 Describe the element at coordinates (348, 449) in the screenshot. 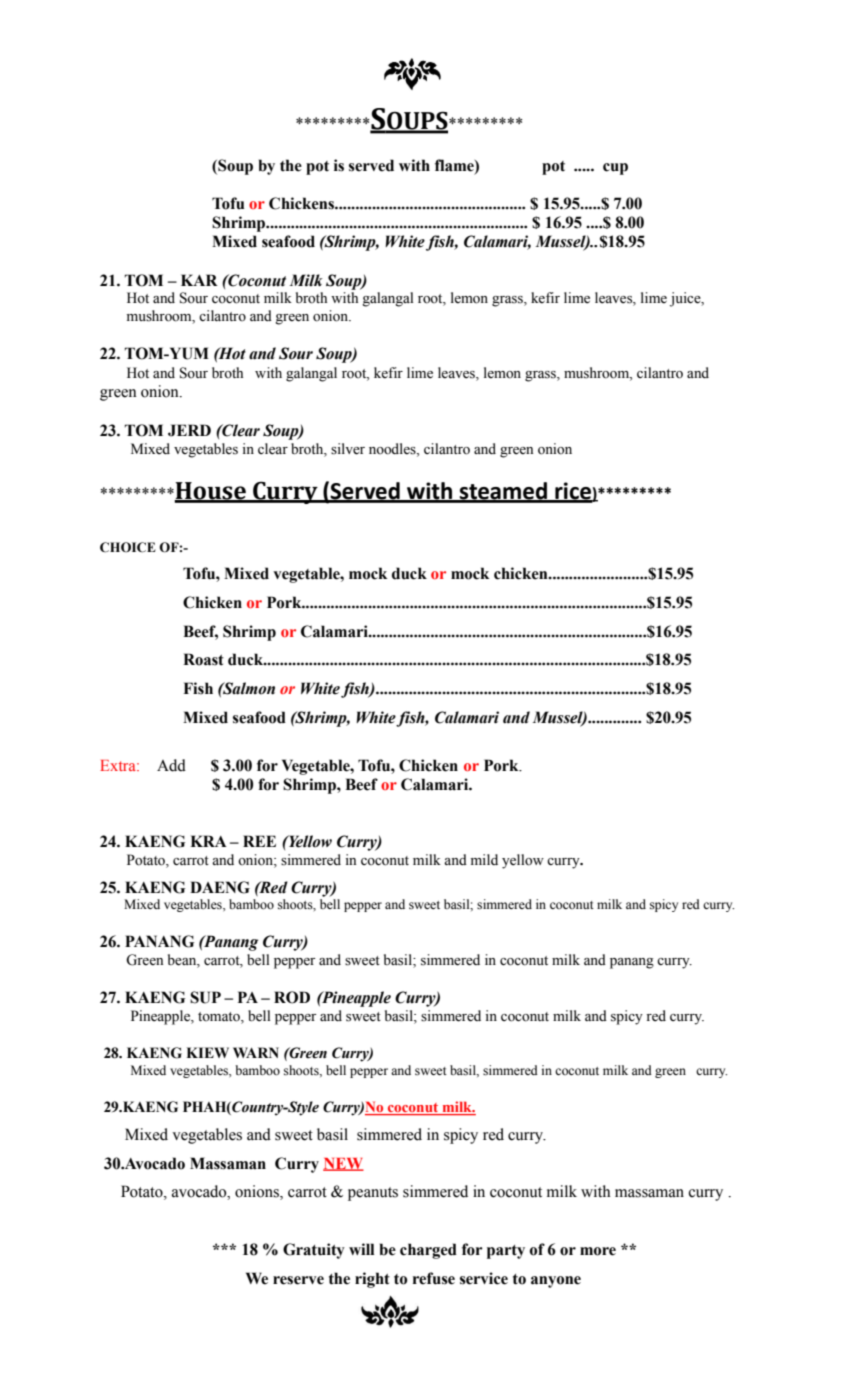

I see `silver` at that location.
